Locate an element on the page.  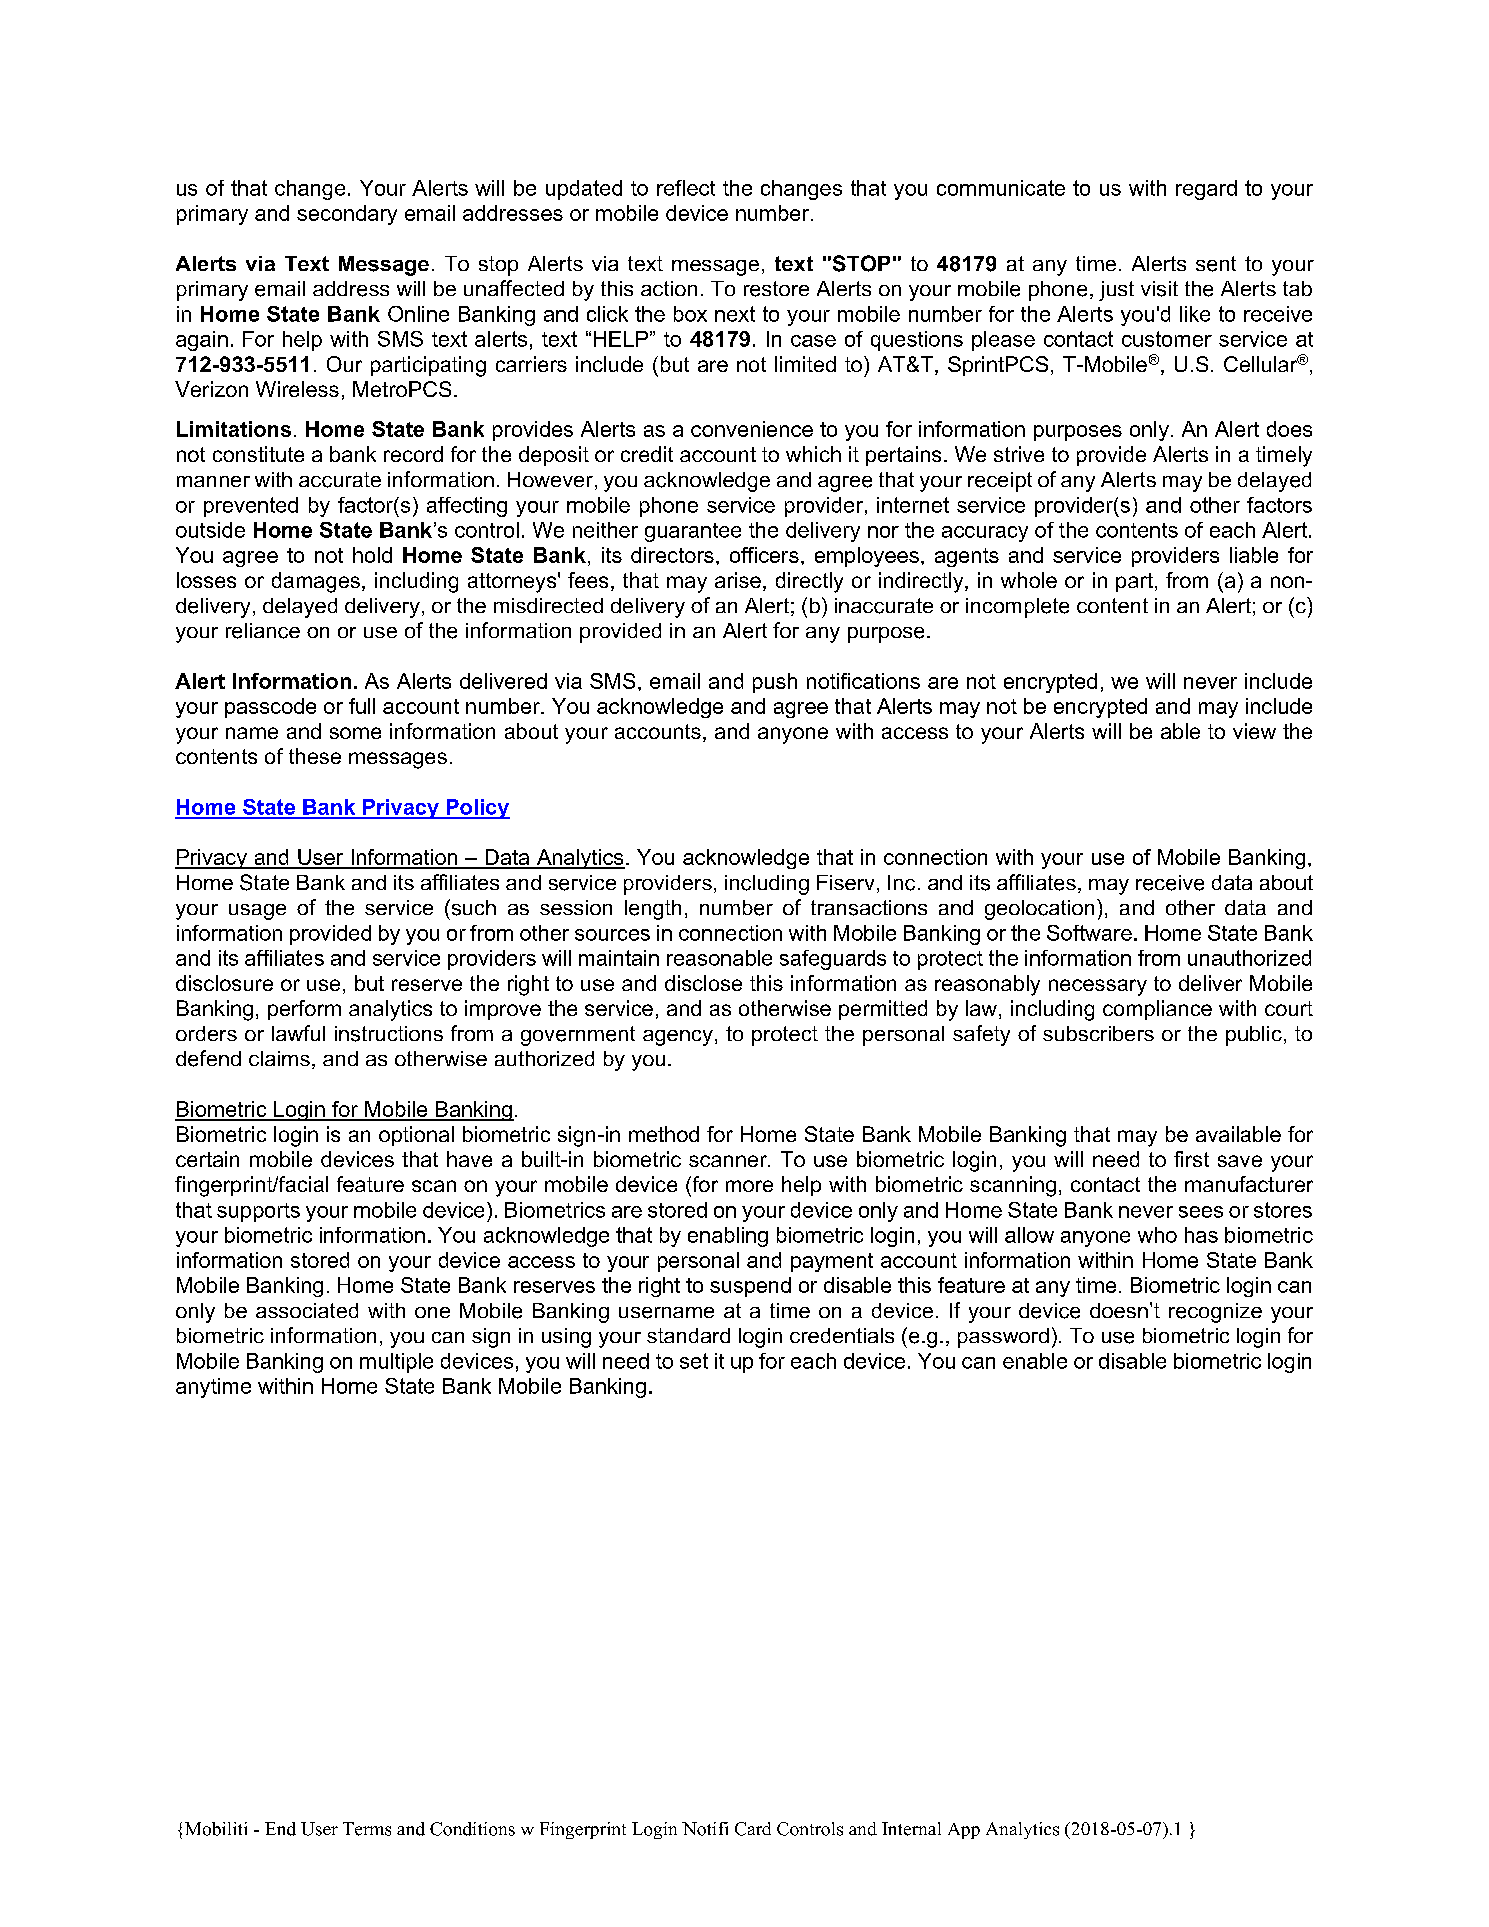
multiple is located at coordinates (396, 1363).
